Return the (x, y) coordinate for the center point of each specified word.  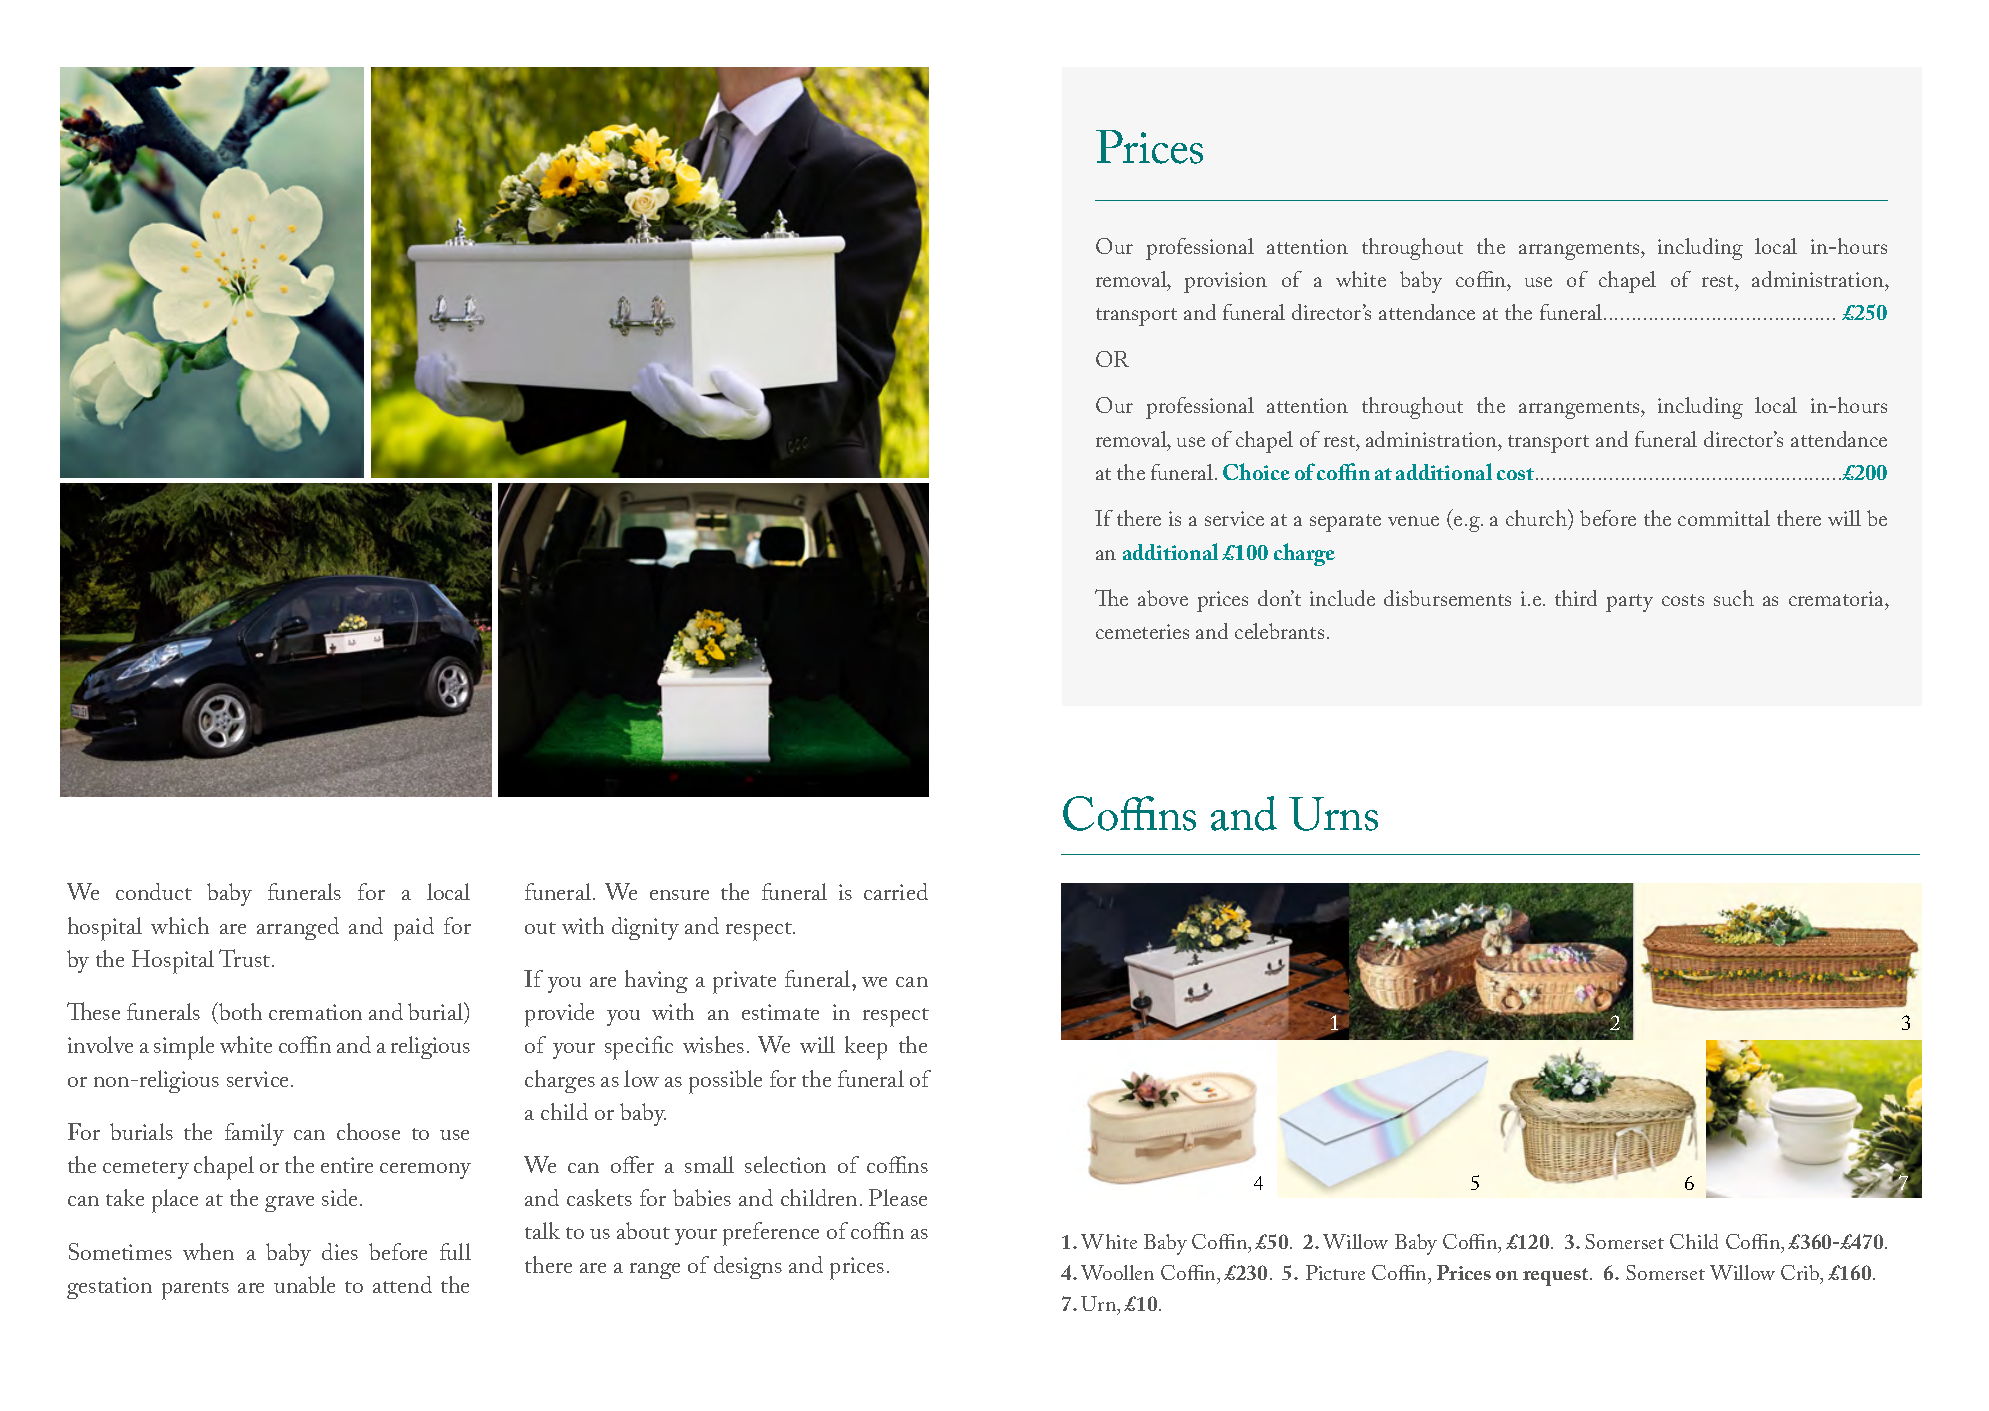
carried (896, 891)
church (1537, 519)
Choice (1256, 471)
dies (340, 1251)
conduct (154, 891)
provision (1225, 282)
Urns (1333, 814)
